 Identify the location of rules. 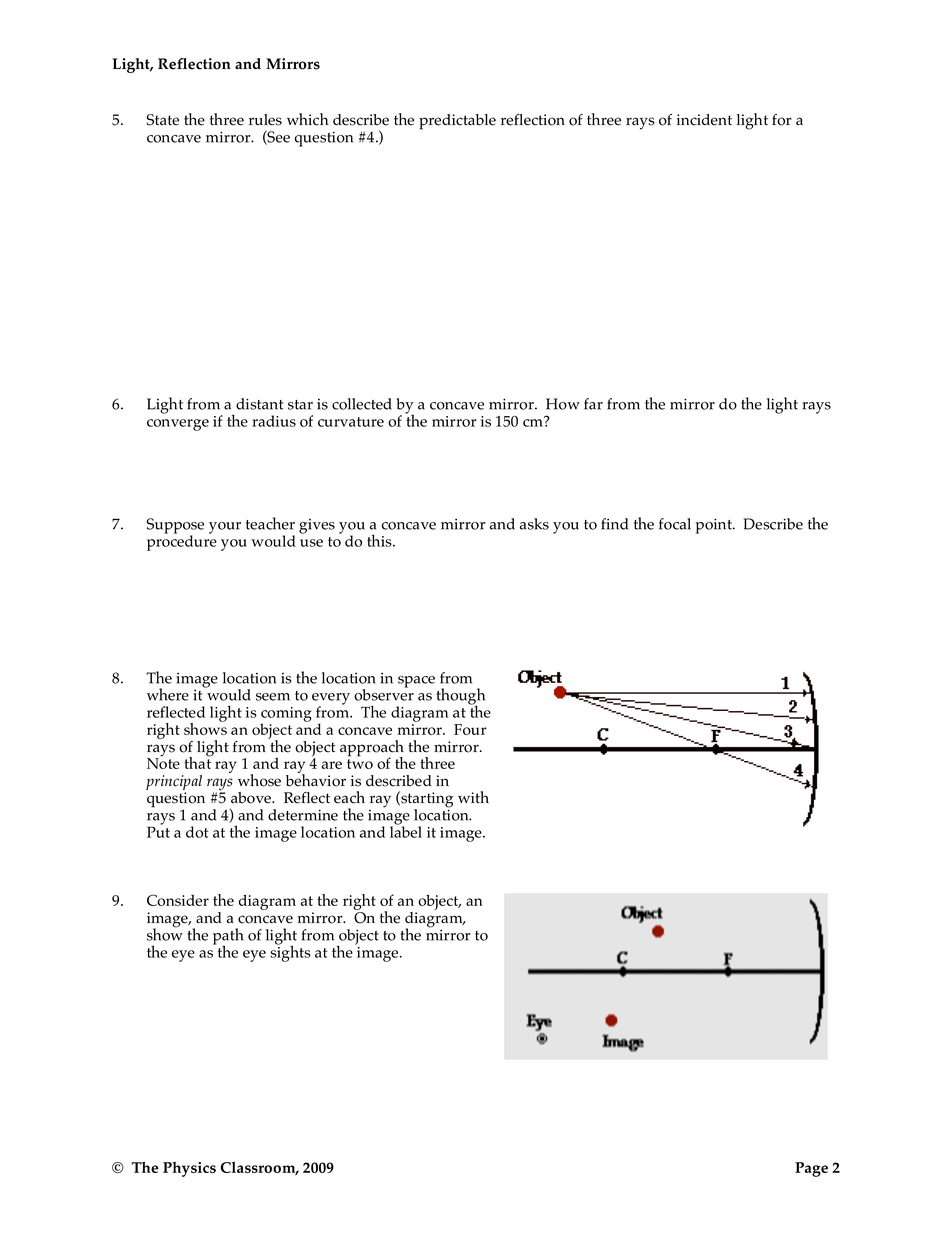
(265, 120).
